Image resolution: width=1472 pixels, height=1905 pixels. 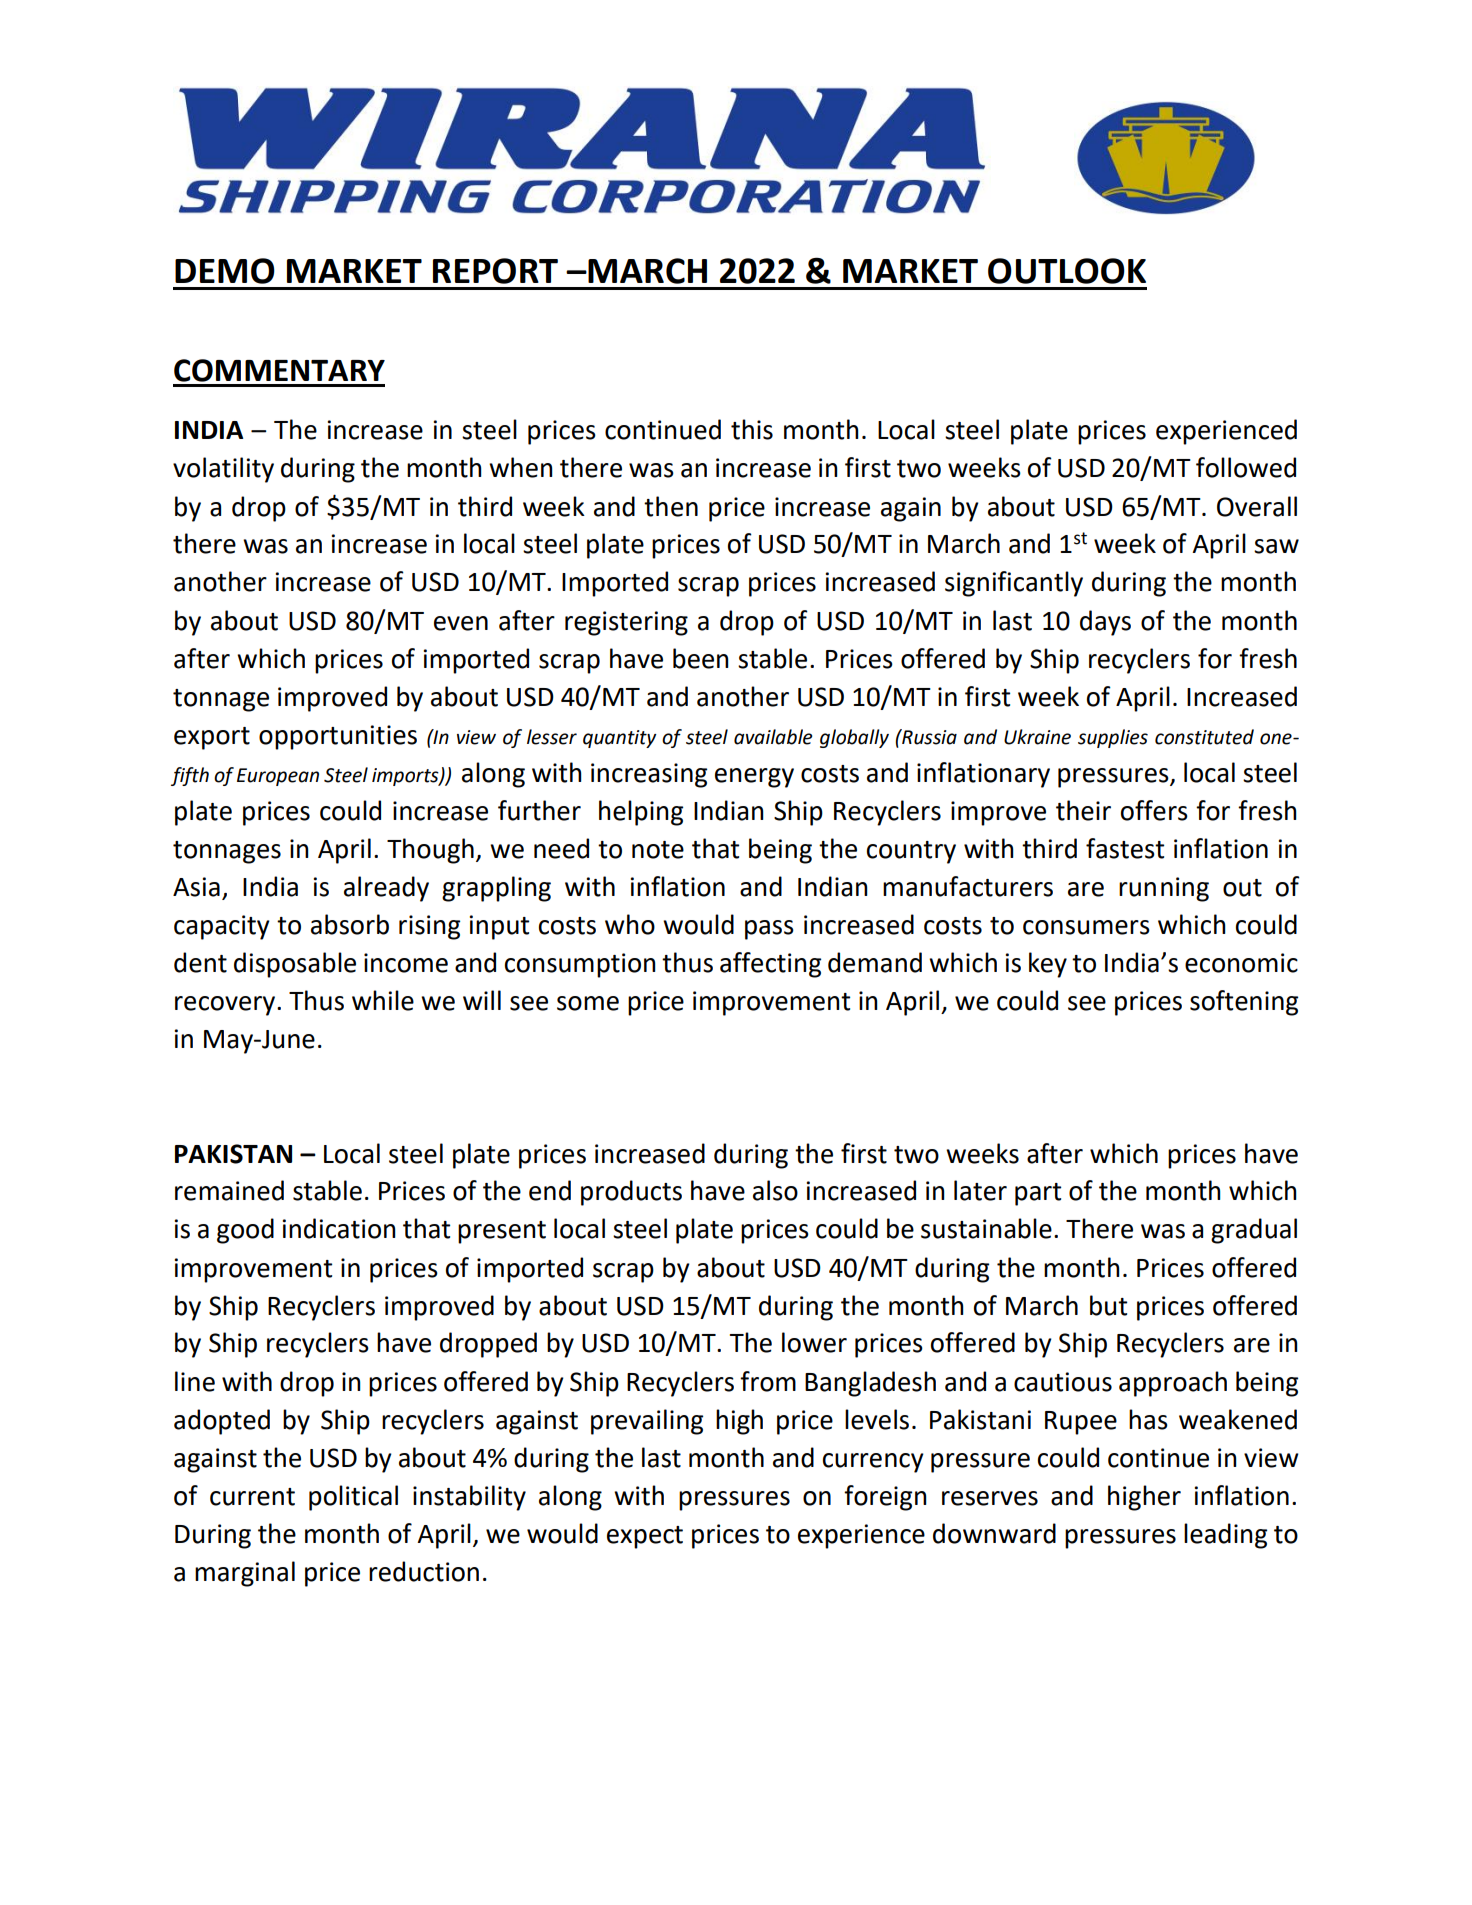 I want to click on gradual, so click(x=1254, y=1231).
